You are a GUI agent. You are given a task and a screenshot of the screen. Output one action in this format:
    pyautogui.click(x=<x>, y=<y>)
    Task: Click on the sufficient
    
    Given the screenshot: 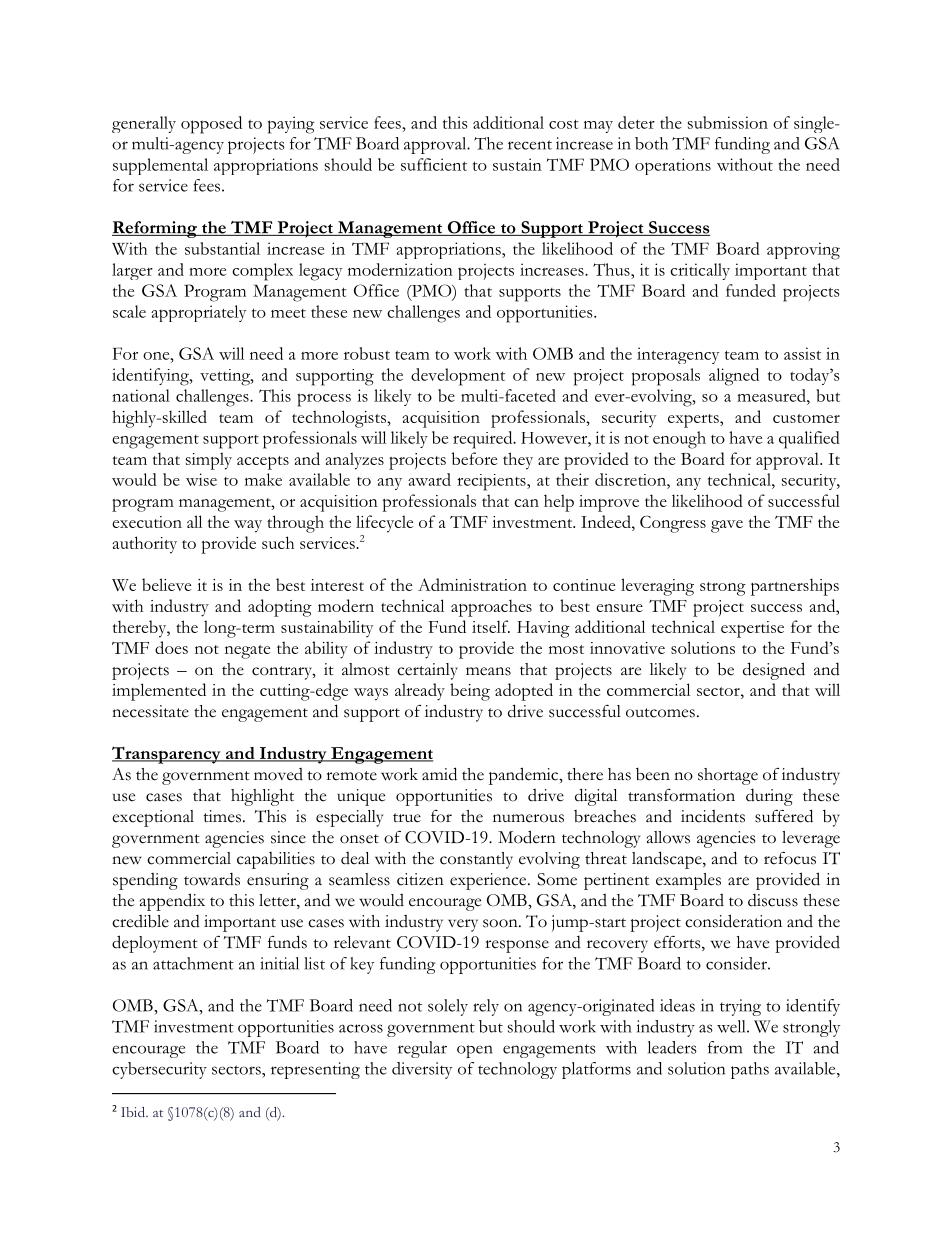 What is the action you would take?
    pyautogui.click(x=434, y=164)
